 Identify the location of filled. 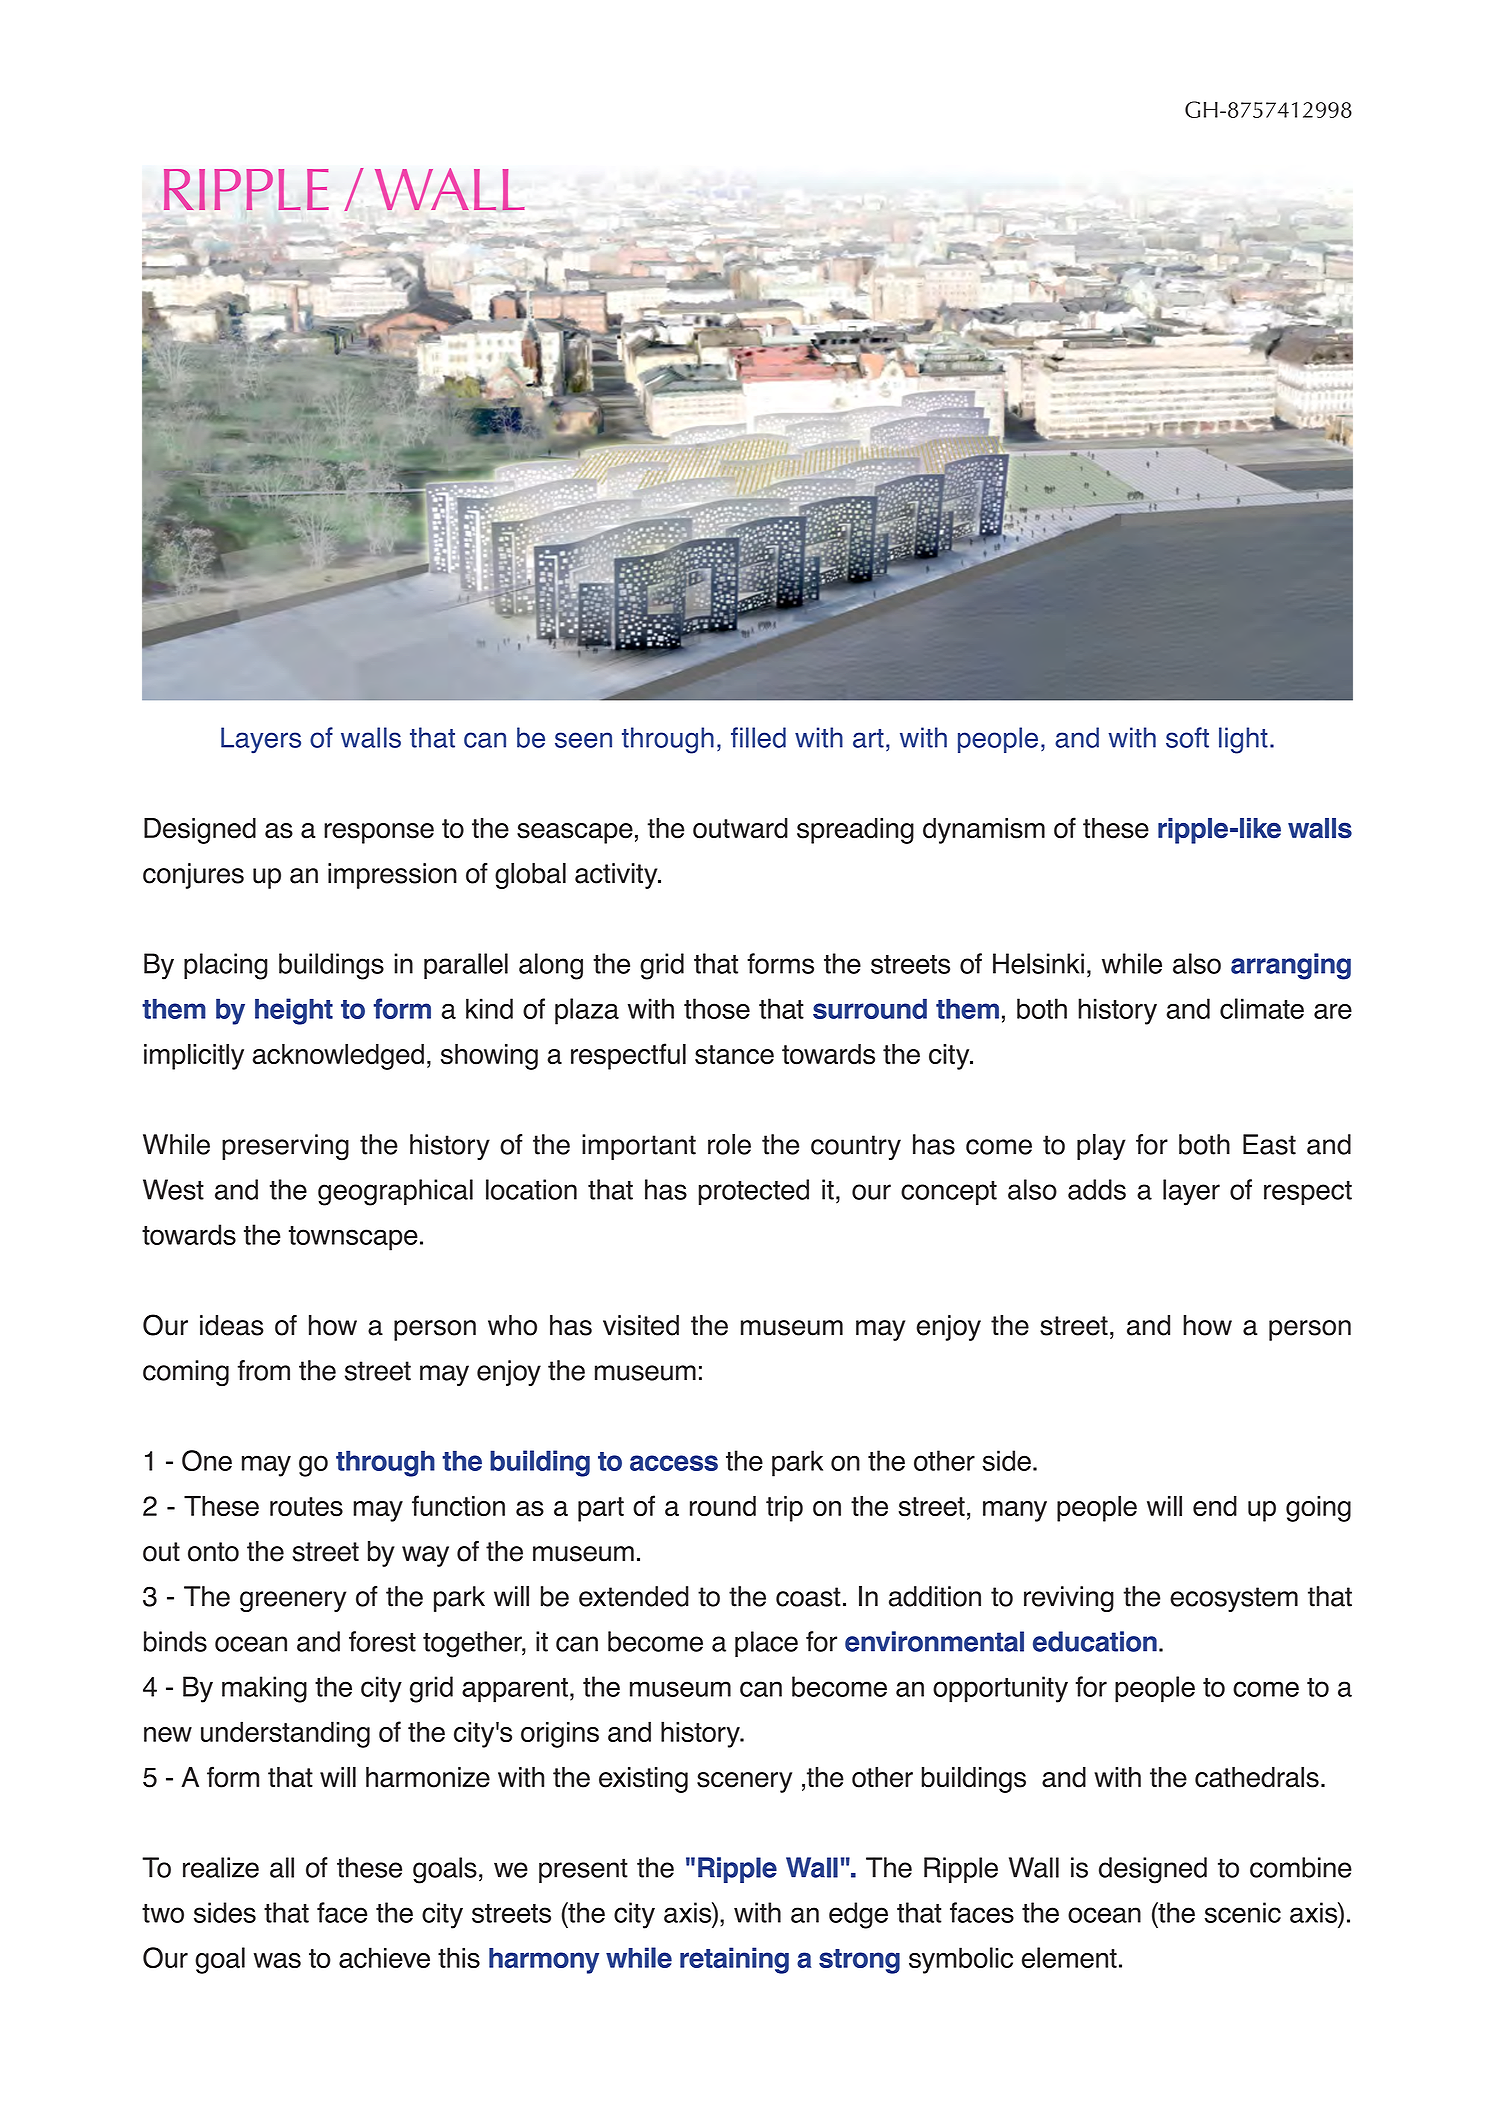
(758, 737).
